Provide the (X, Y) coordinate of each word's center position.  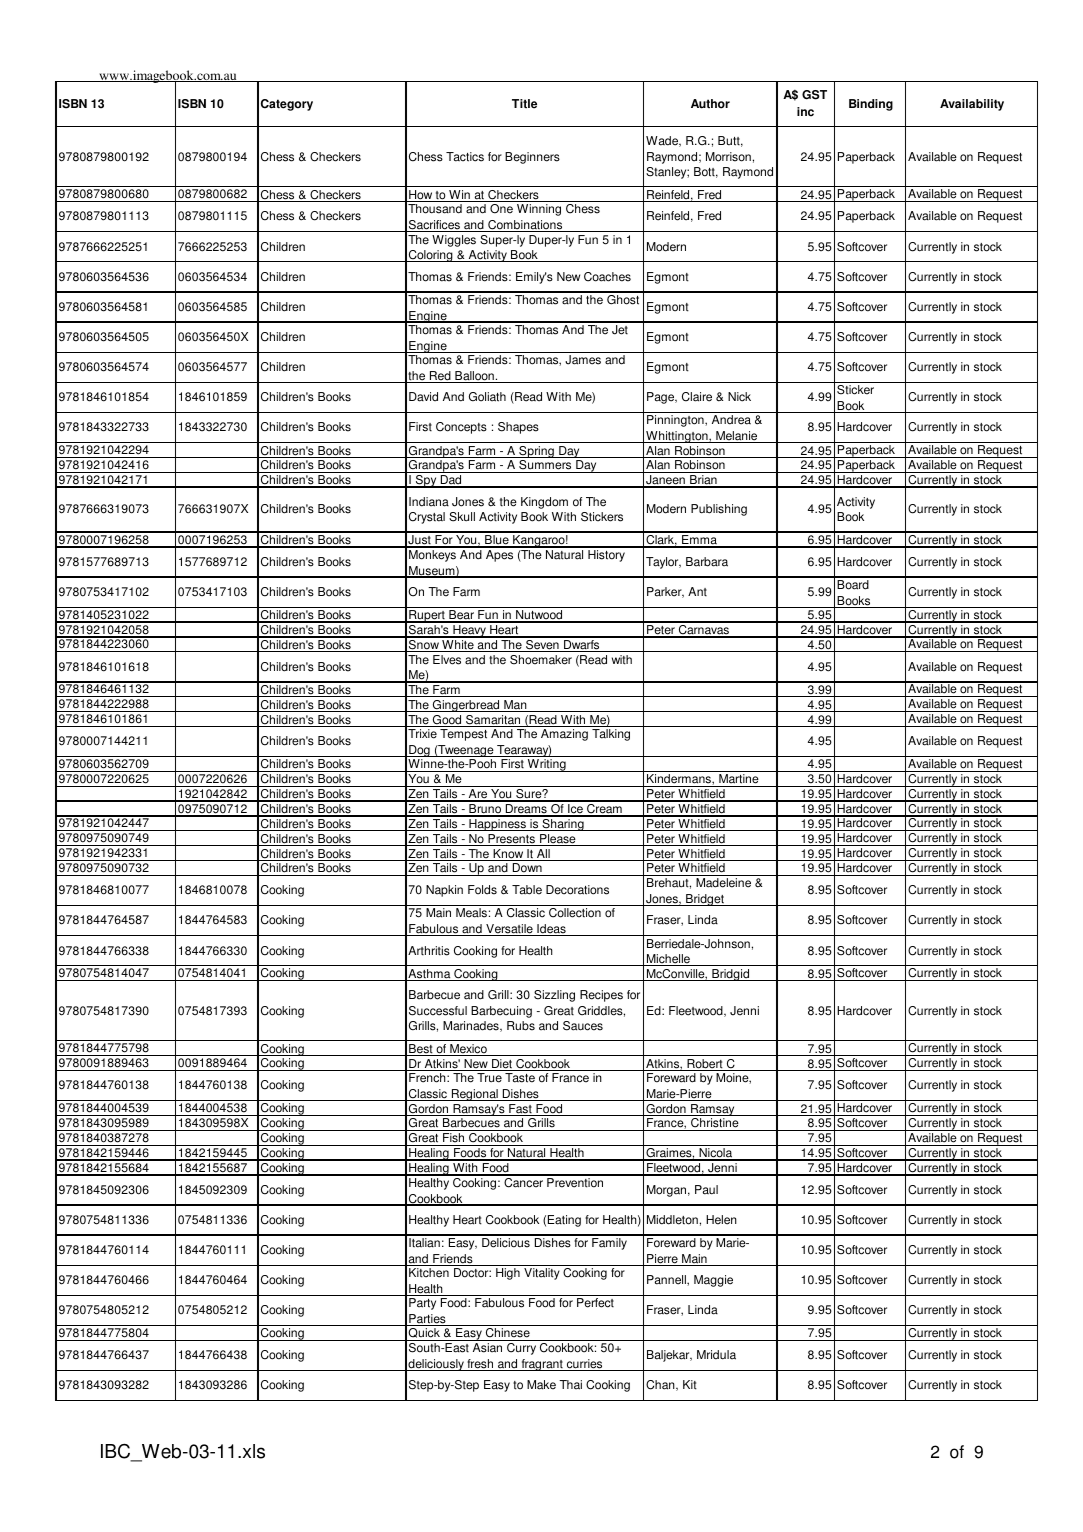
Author (710, 104)
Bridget (705, 900)
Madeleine (723, 883)
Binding (871, 105)
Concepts (461, 428)
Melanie (737, 437)
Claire (697, 397)
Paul (706, 1190)
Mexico (468, 1050)
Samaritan (493, 721)
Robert (705, 1065)
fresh (480, 1365)
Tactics (465, 157)
